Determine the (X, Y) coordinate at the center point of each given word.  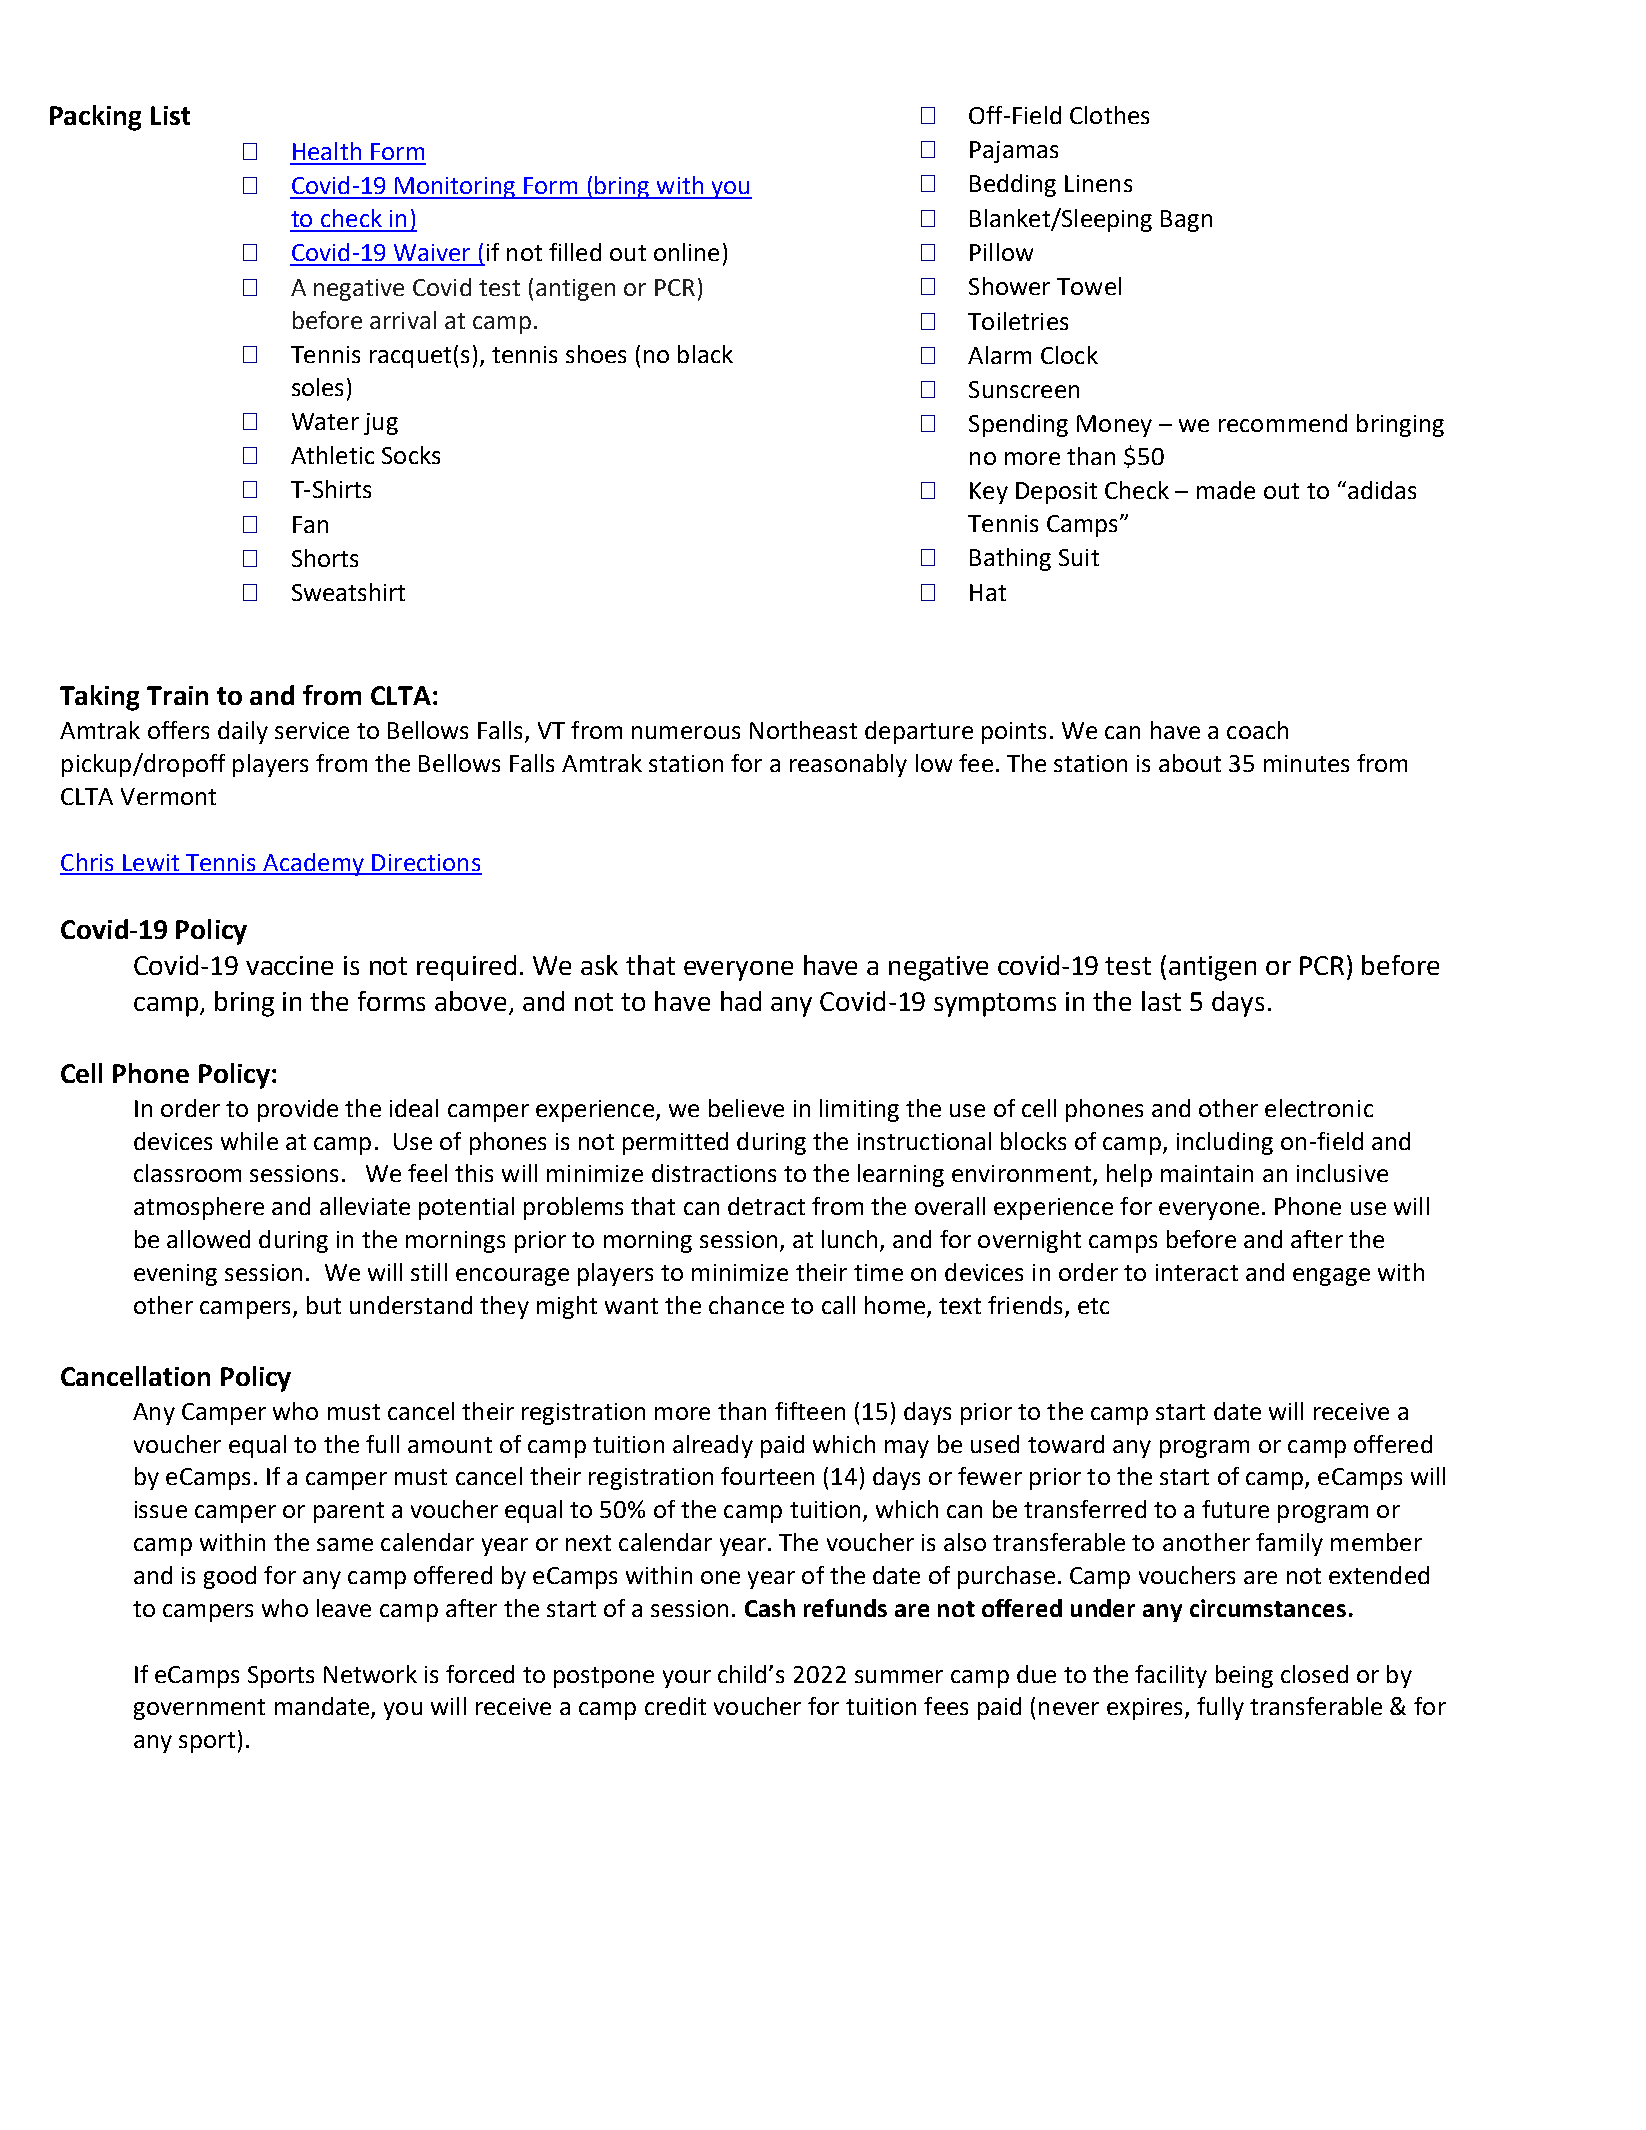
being (1244, 1676)
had (741, 1001)
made (1226, 490)
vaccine (289, 965)
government (199, 1709)
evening (175, 1275)
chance (746, 1305)
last (1161, 1001)
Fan (310, 524)
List (170, 115)
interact (1197, 1272)
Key (989, 493)
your (687, 1679)
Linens (1098, 183)
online (686, 252)
